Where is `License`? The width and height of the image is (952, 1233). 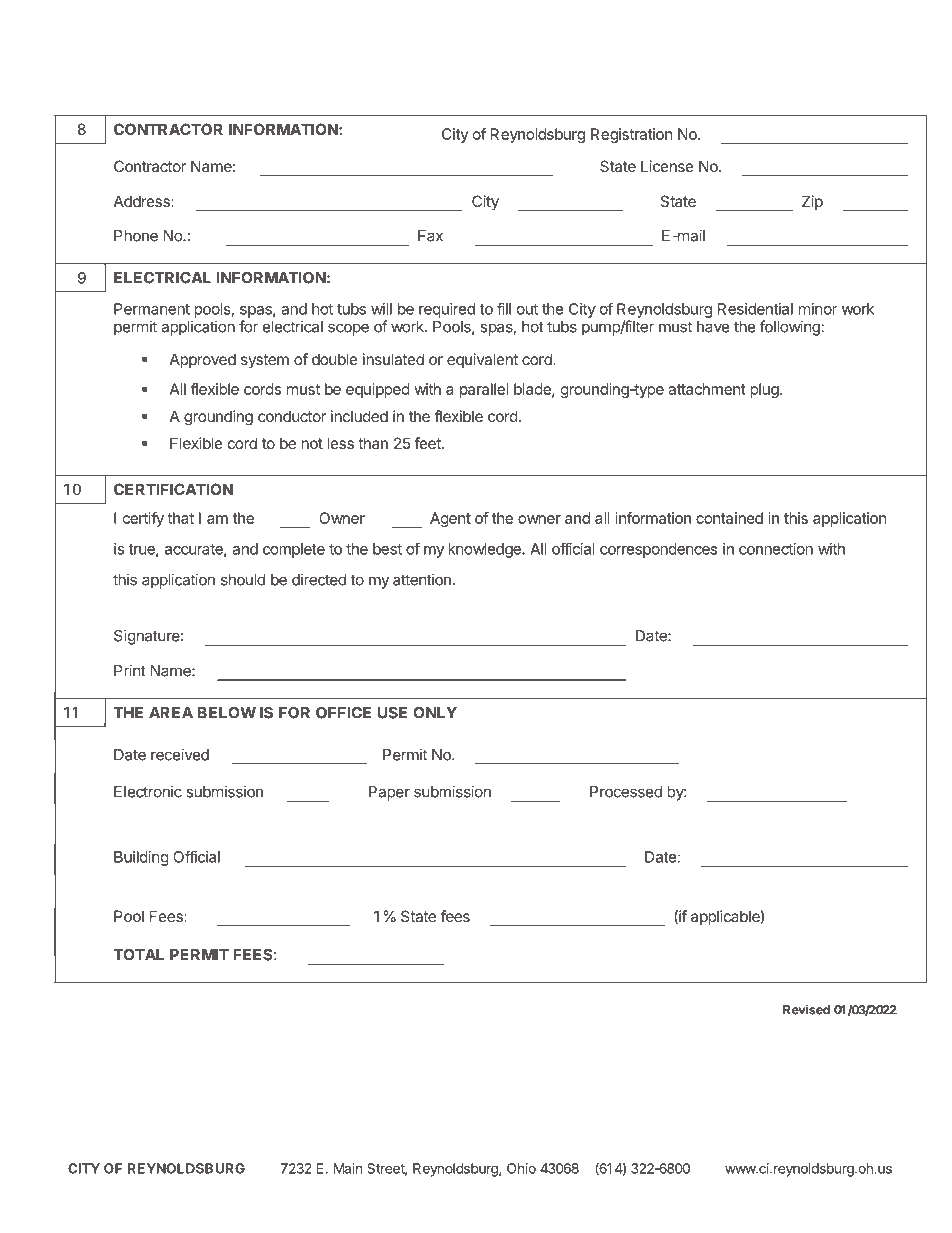 License is located at coordinates (667, 166).
